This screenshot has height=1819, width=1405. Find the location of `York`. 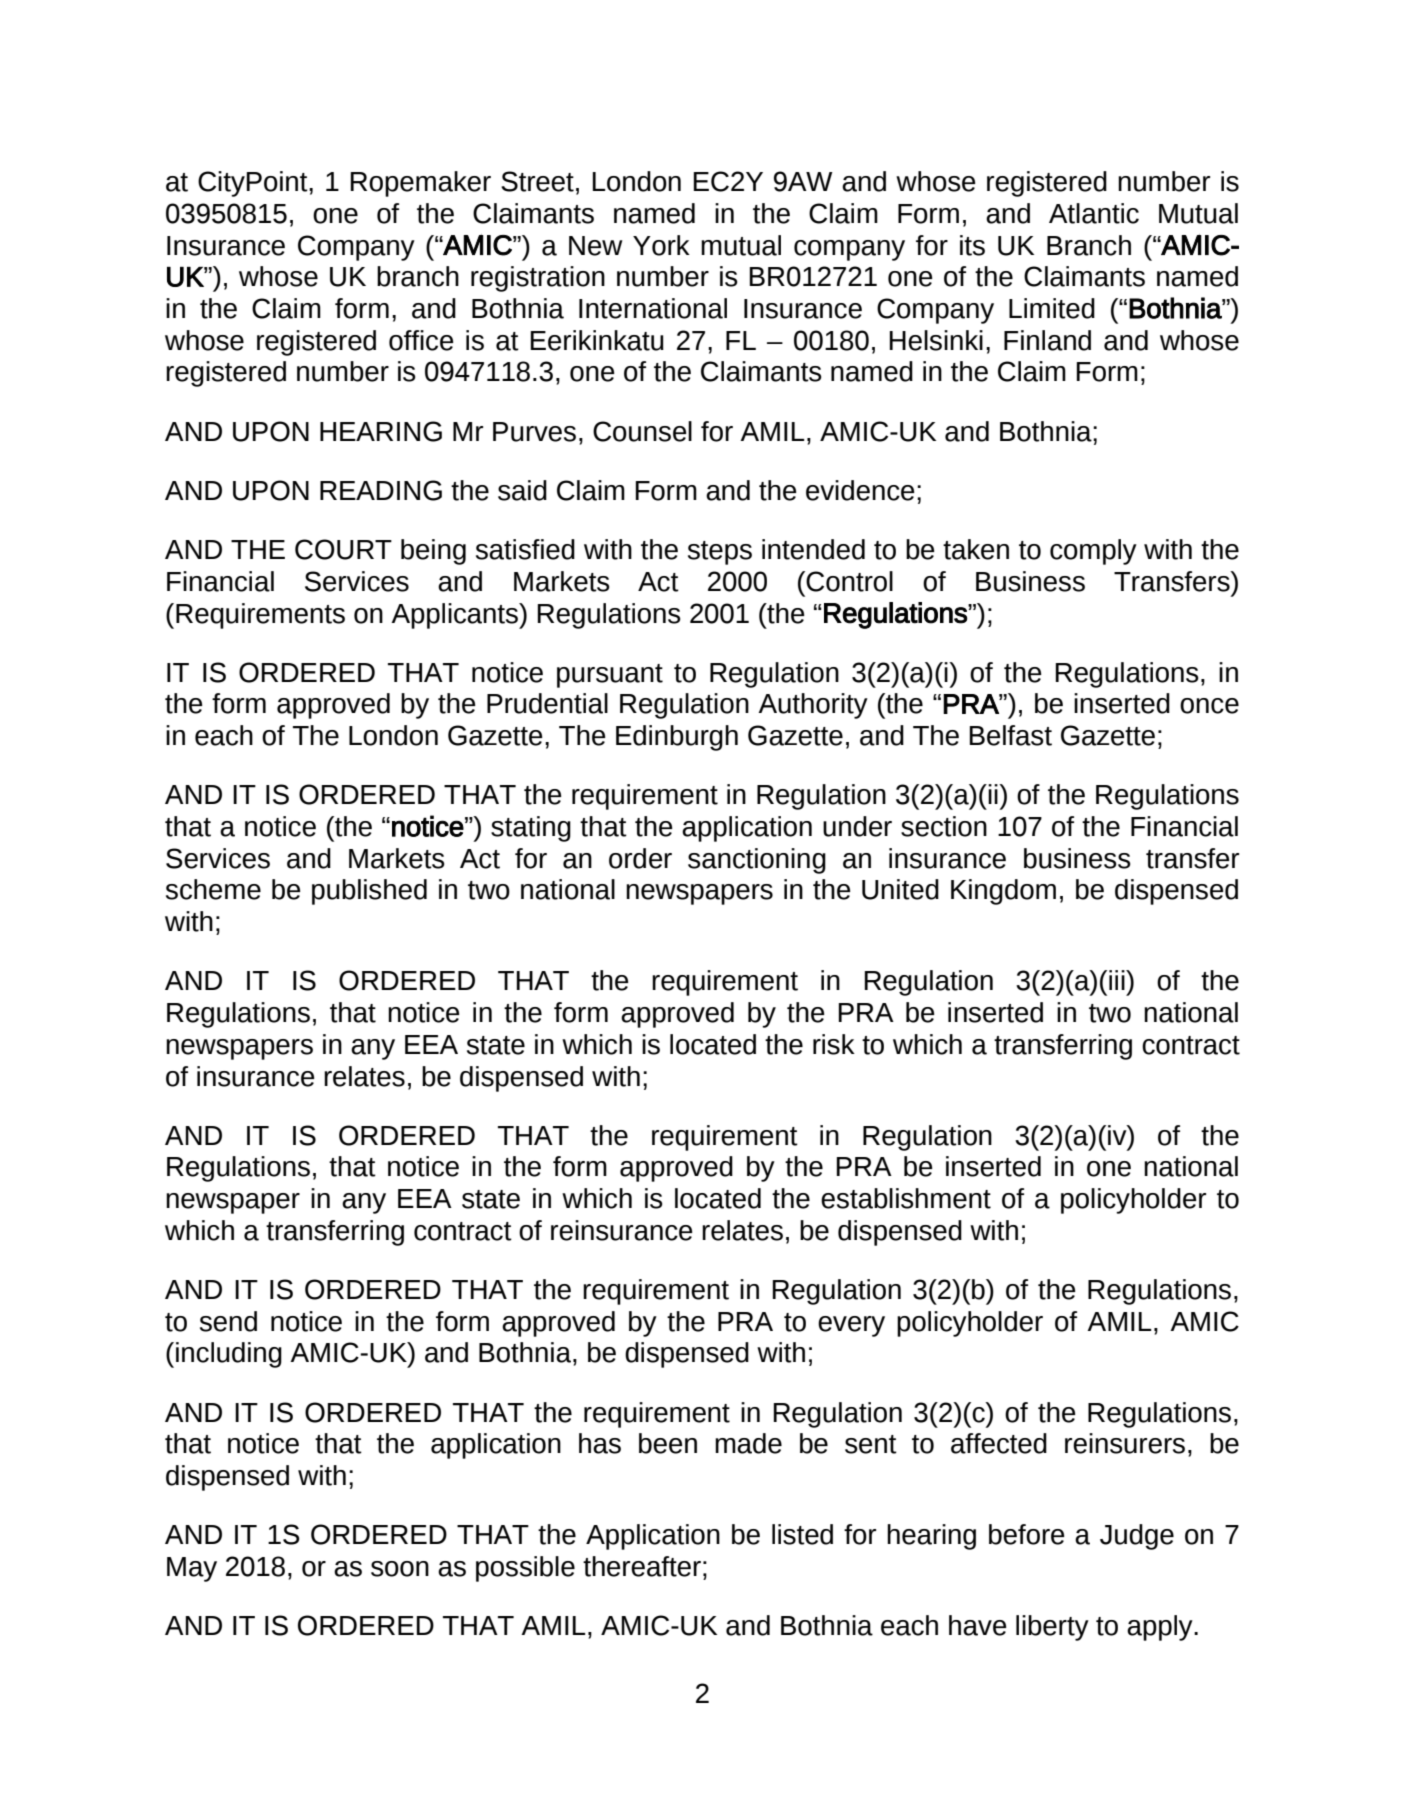

York is located at coordinates (661, 245).
